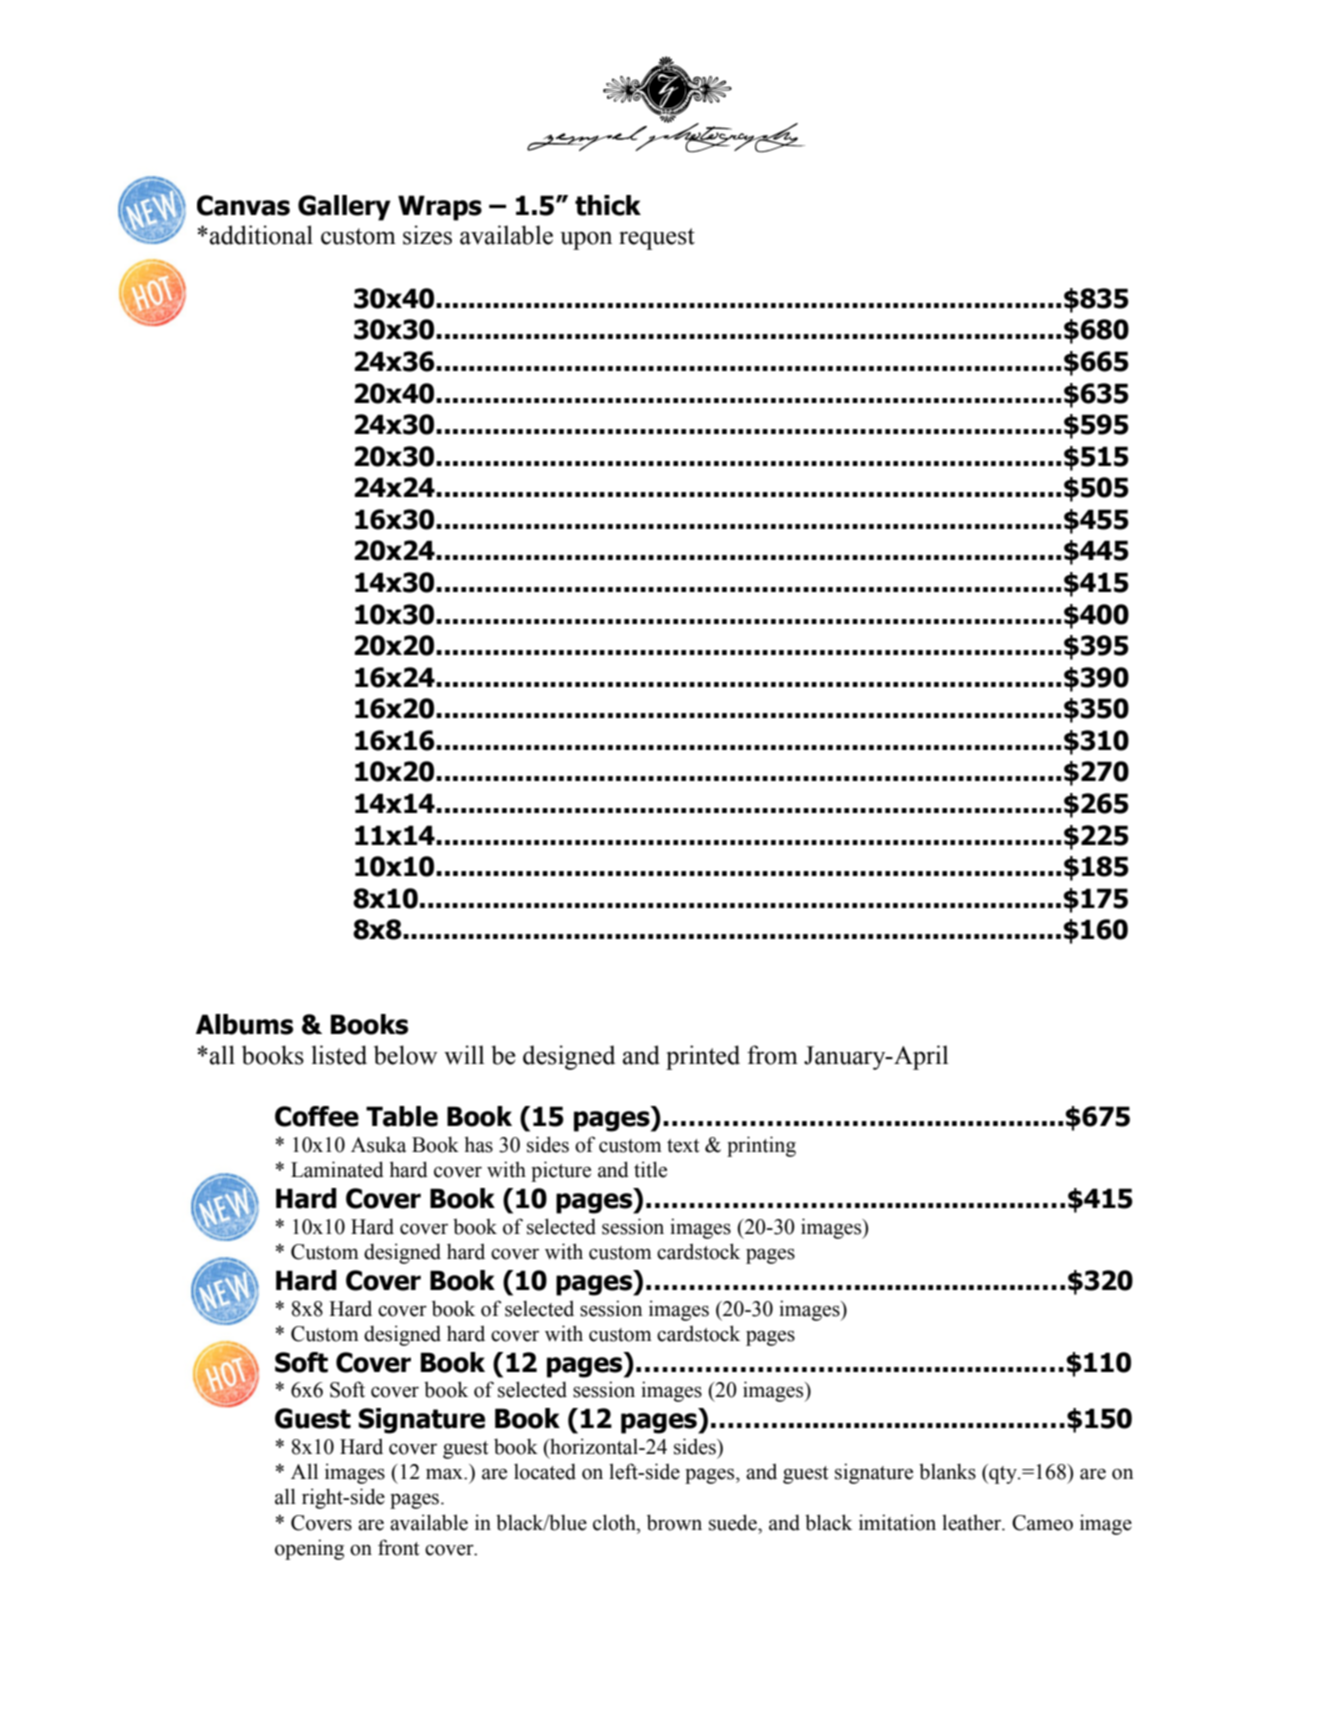 The image size is (1333, 1725). What do you see at coordinates (683, 1146) in the screenshot?
I see `text` at bounding box center [683, 1146].
